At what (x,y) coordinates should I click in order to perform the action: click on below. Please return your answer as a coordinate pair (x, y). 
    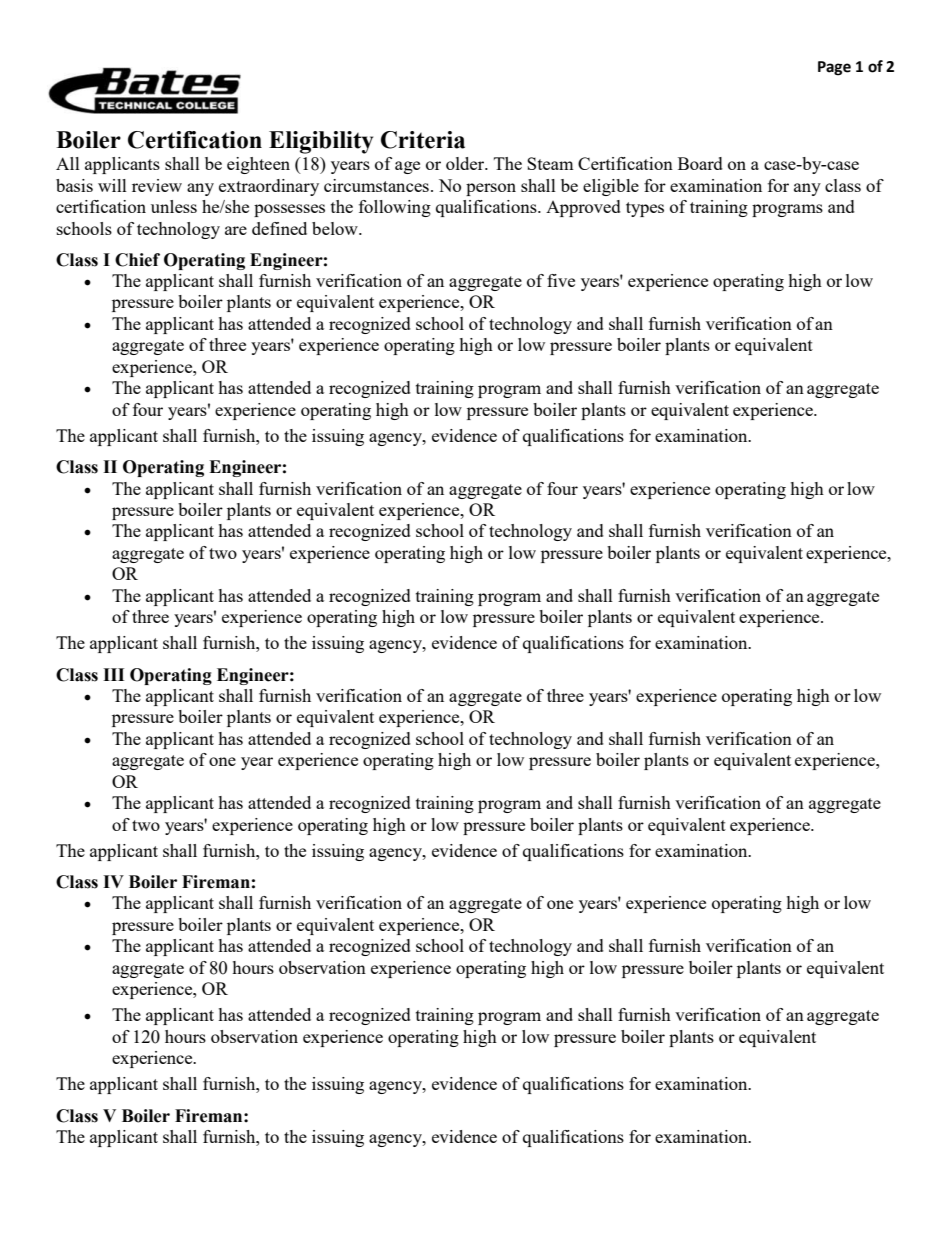
    Looking at the image, I should click on (336, 228).
